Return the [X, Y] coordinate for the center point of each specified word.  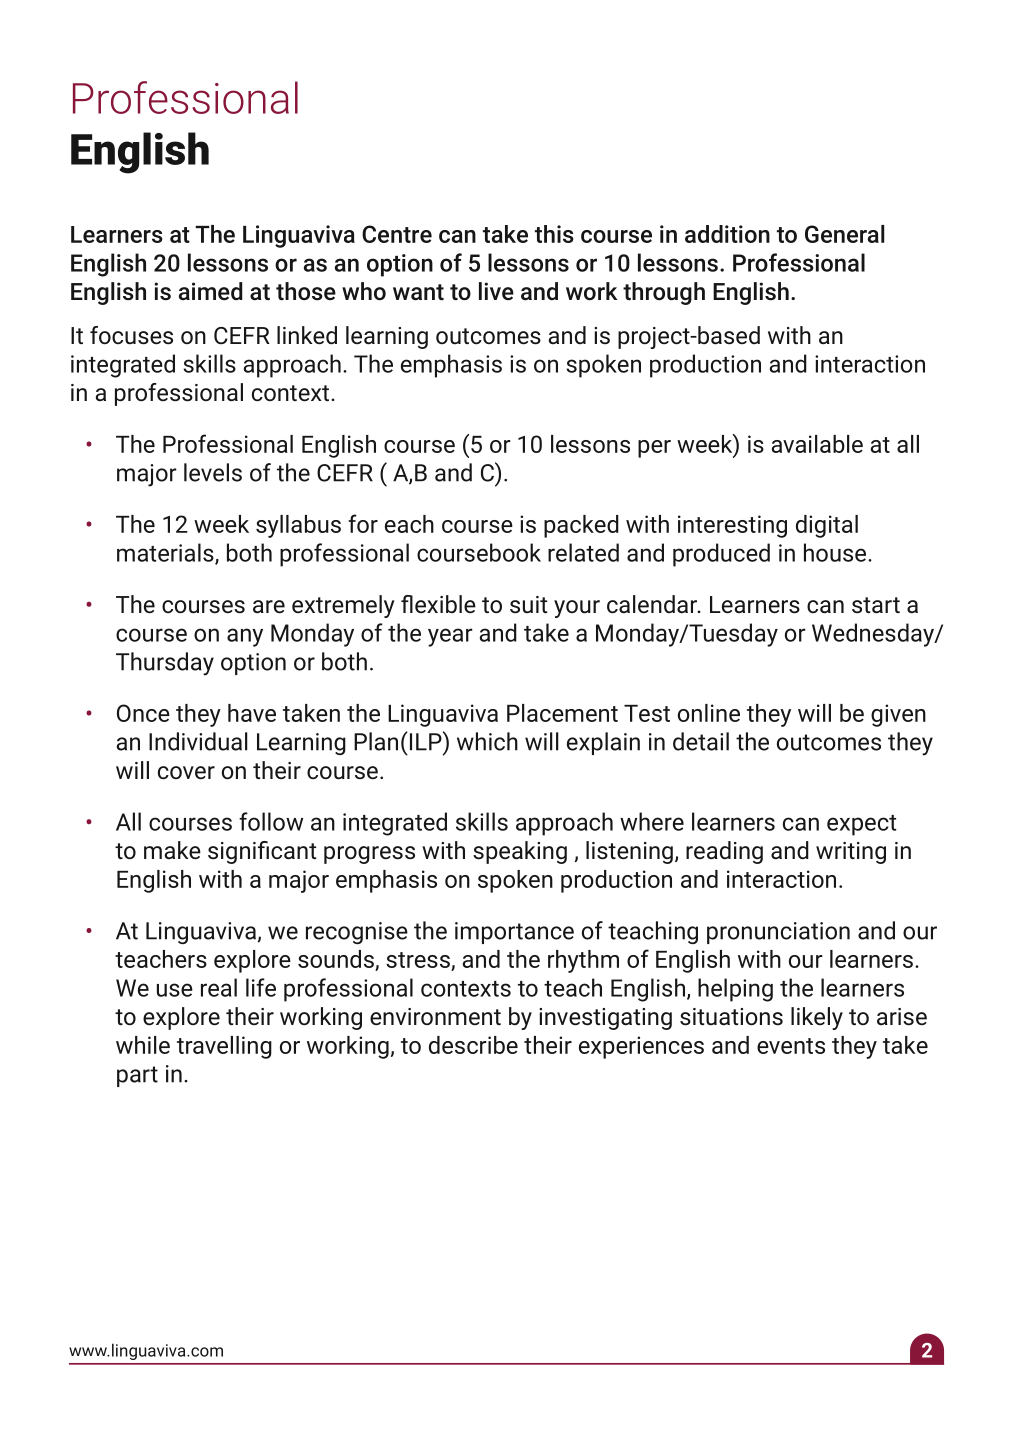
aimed [210, 291]
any [245, 637]
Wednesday [874, 635]
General [844, 234]
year [450, 637]
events [791, 1046]
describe [473, 1045]
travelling [224, 1047]
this [554, 234]
